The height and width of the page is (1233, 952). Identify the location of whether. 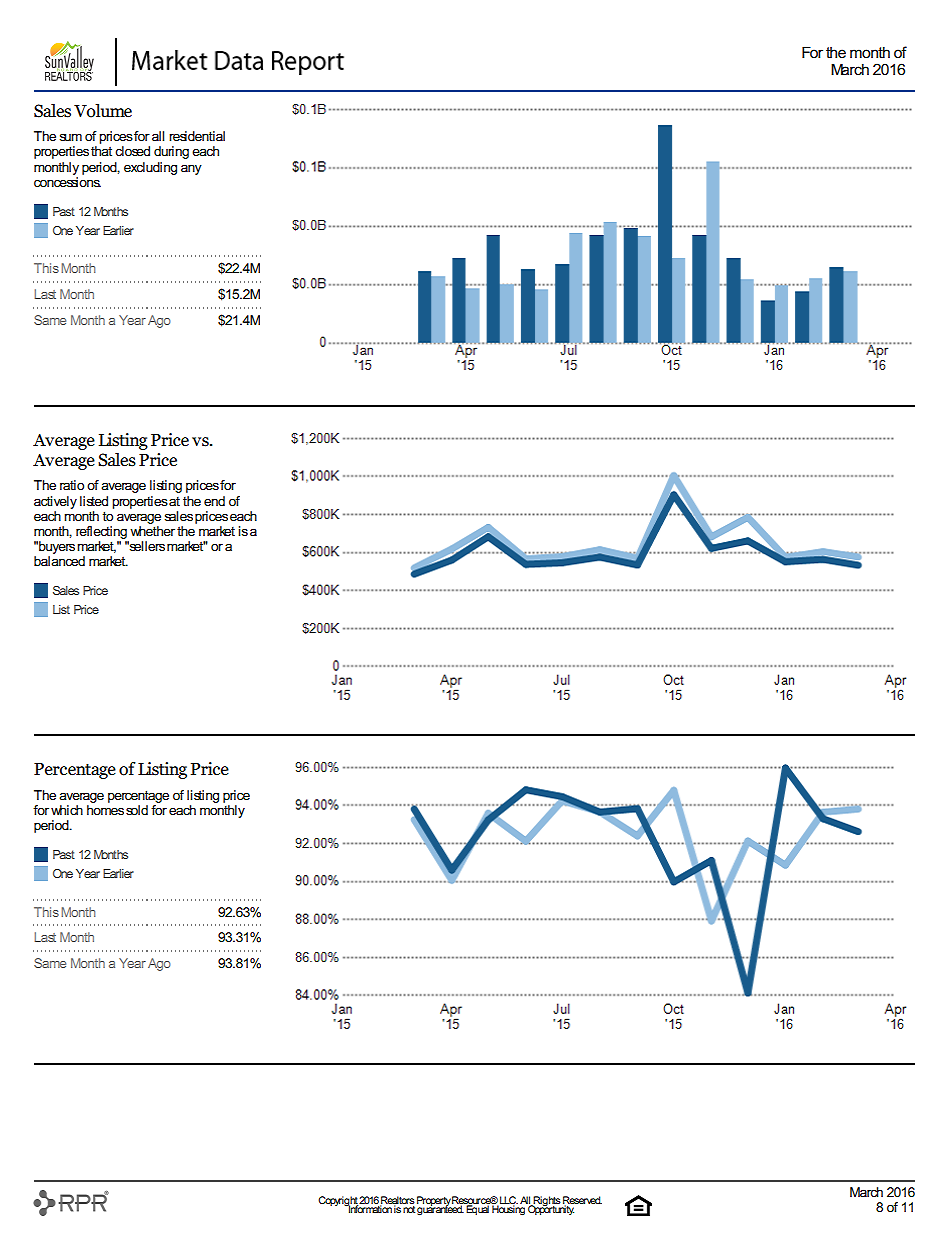
(152, 531).
